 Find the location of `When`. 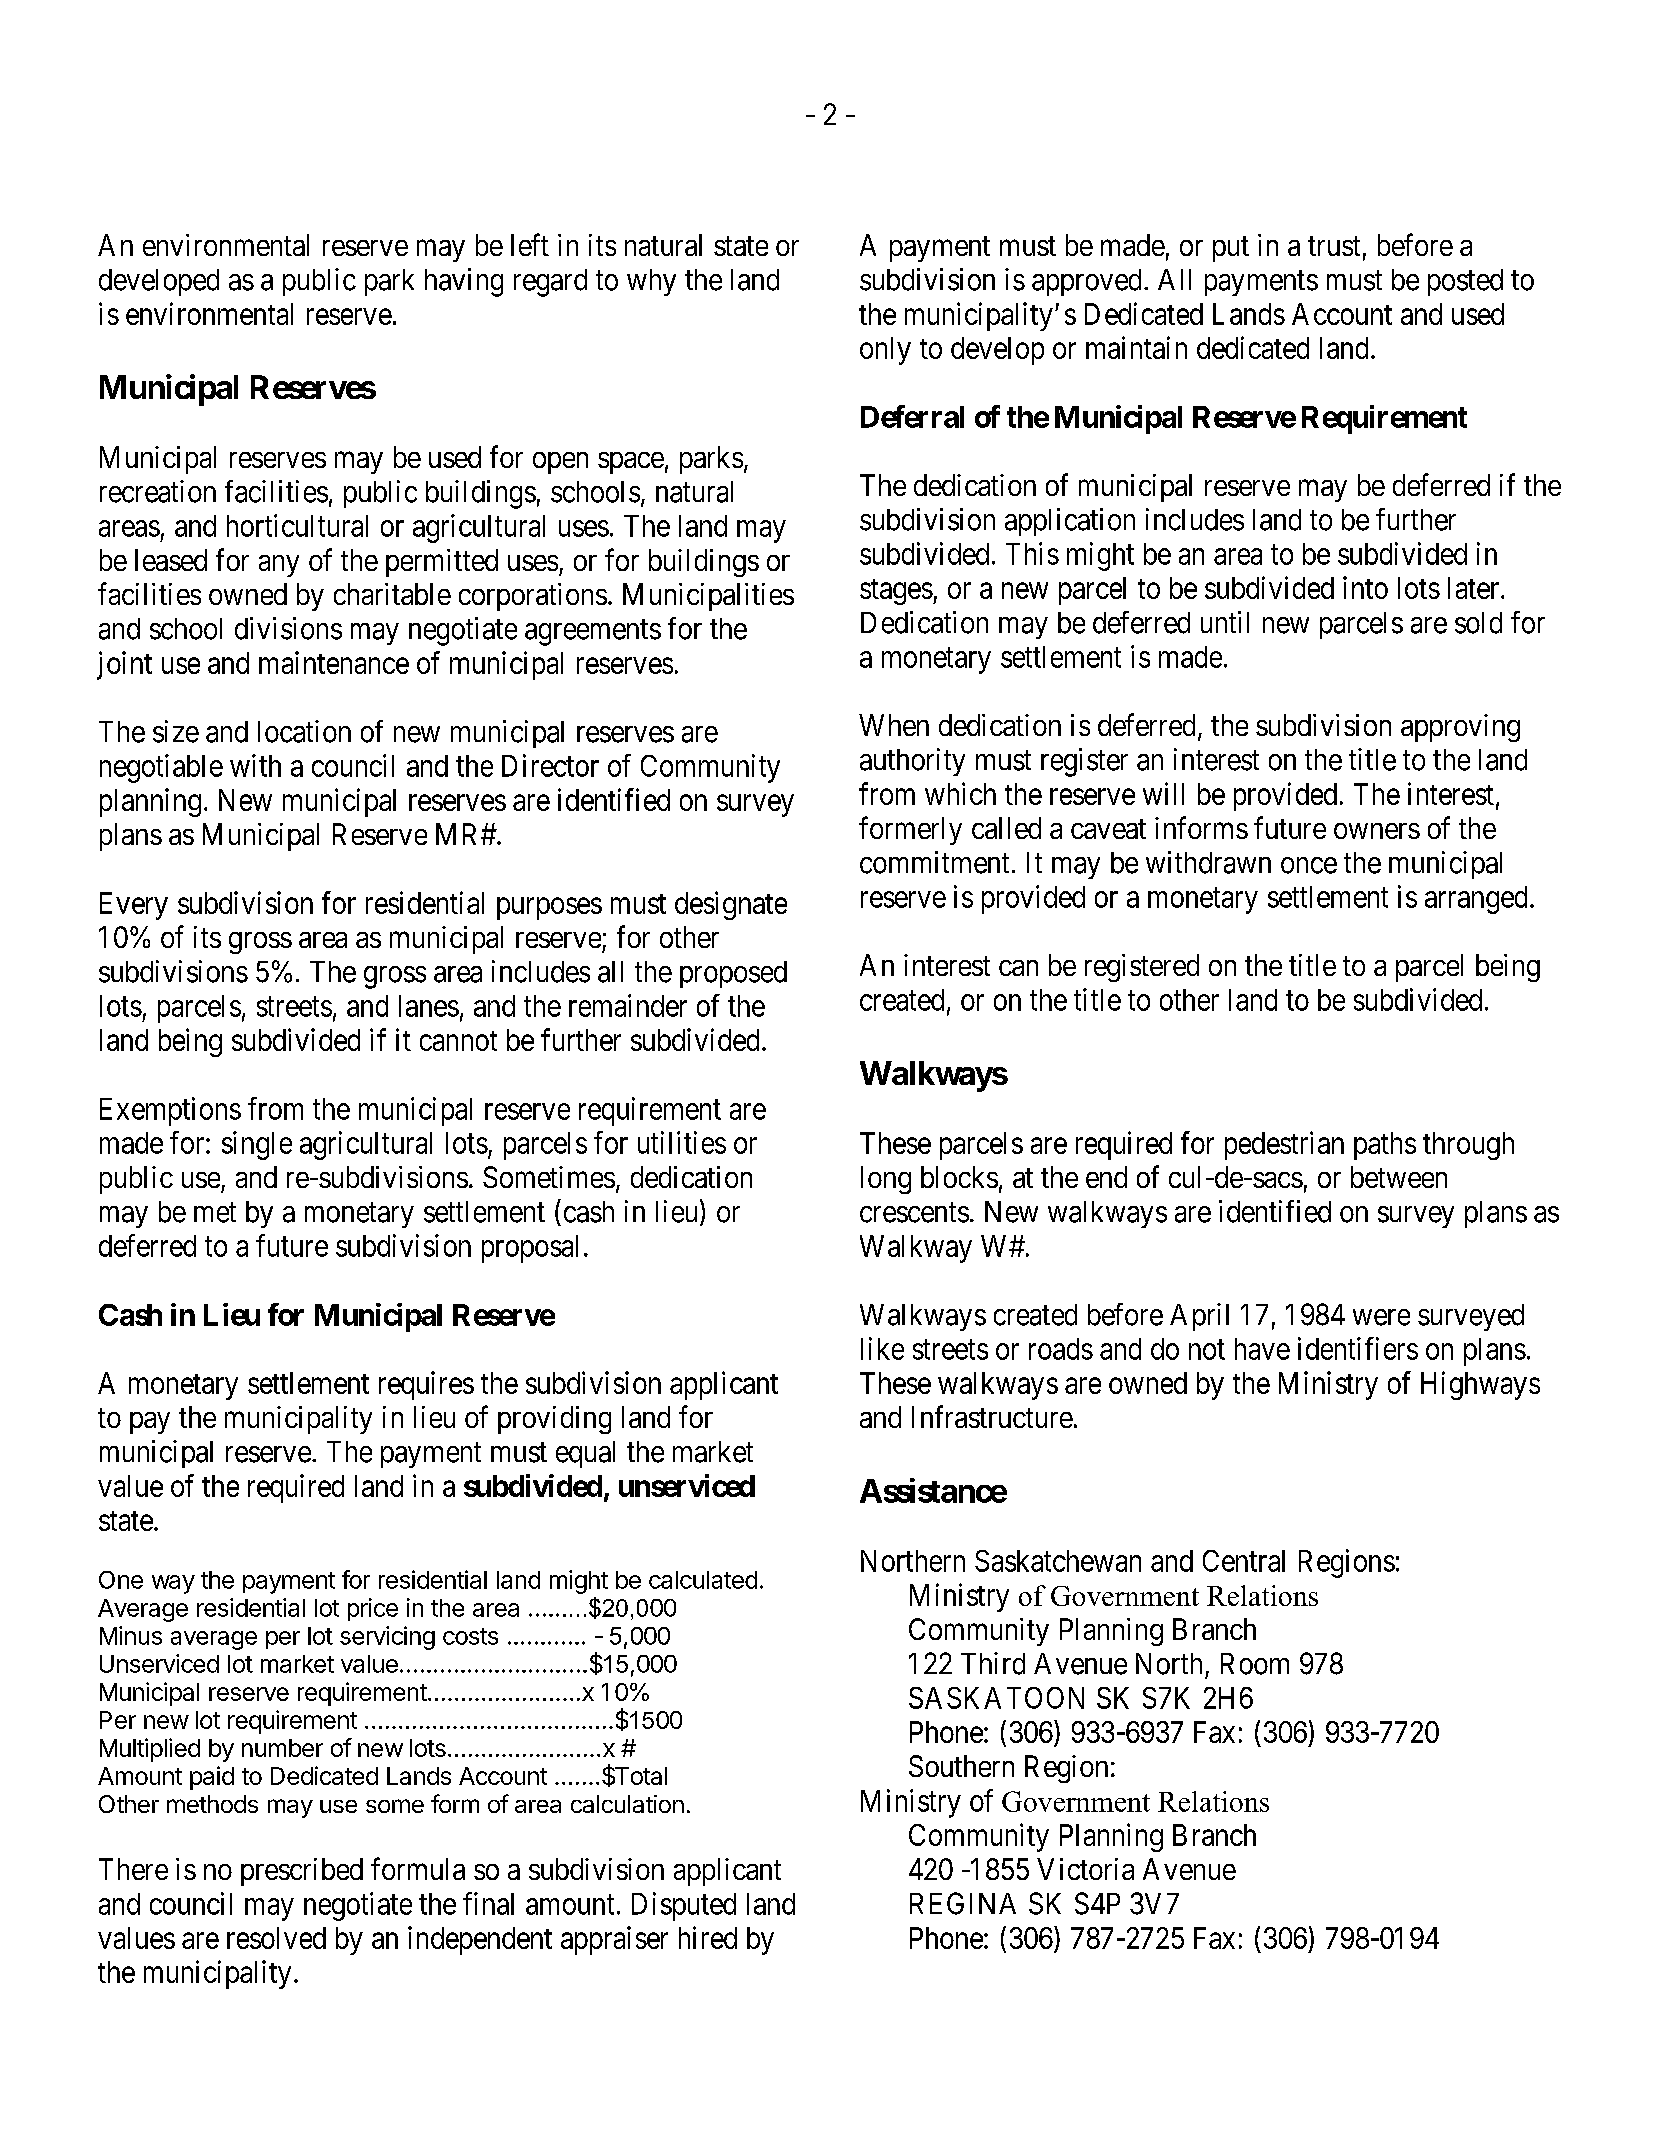

When is located at coordinates (894, 725).
